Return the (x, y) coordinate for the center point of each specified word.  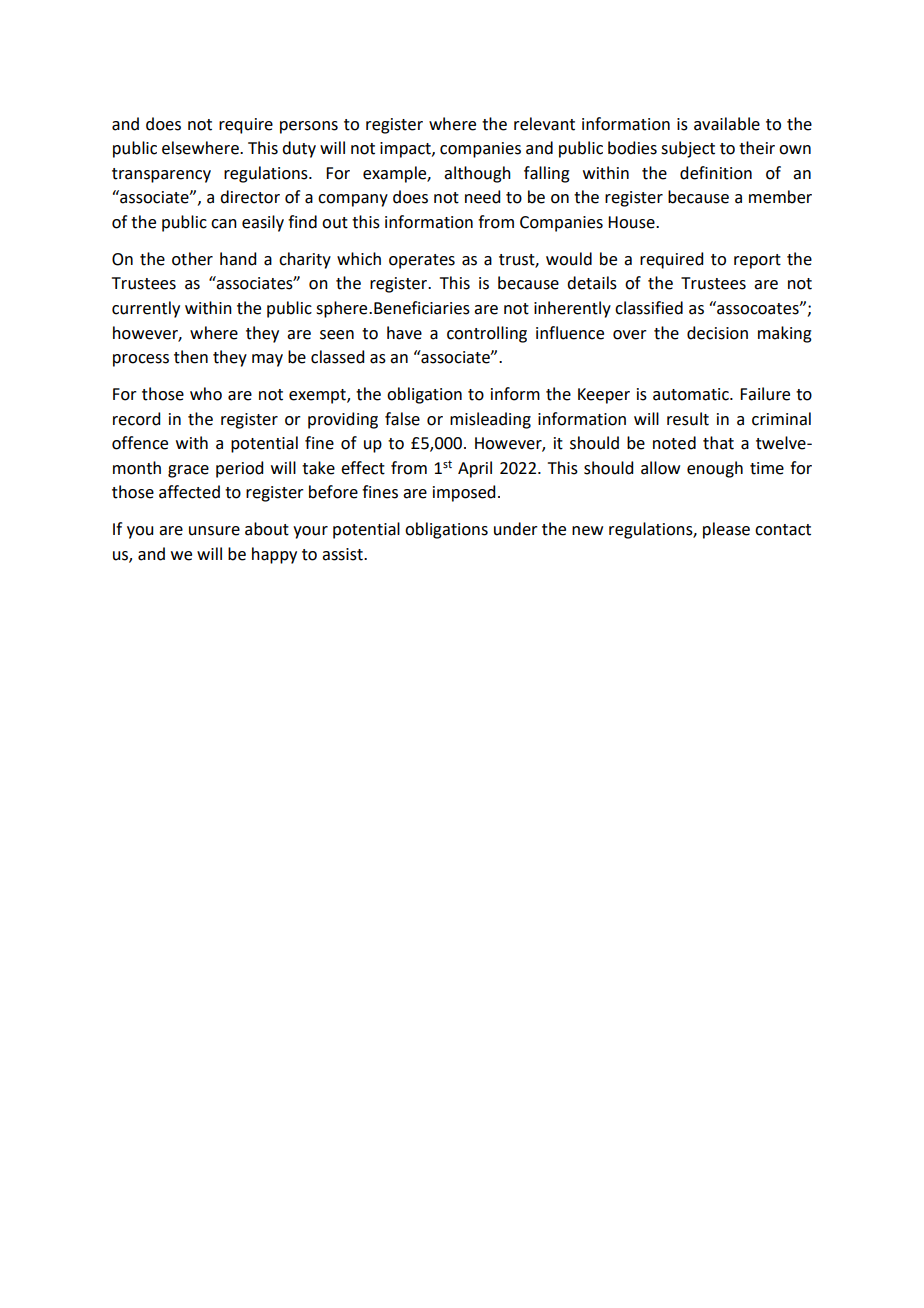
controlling (487, 334)
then (191, 357)
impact (406, 150)
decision (717, 333)
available (727, 124)
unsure (214, 531)
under (516, 529)
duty (299, 149)
